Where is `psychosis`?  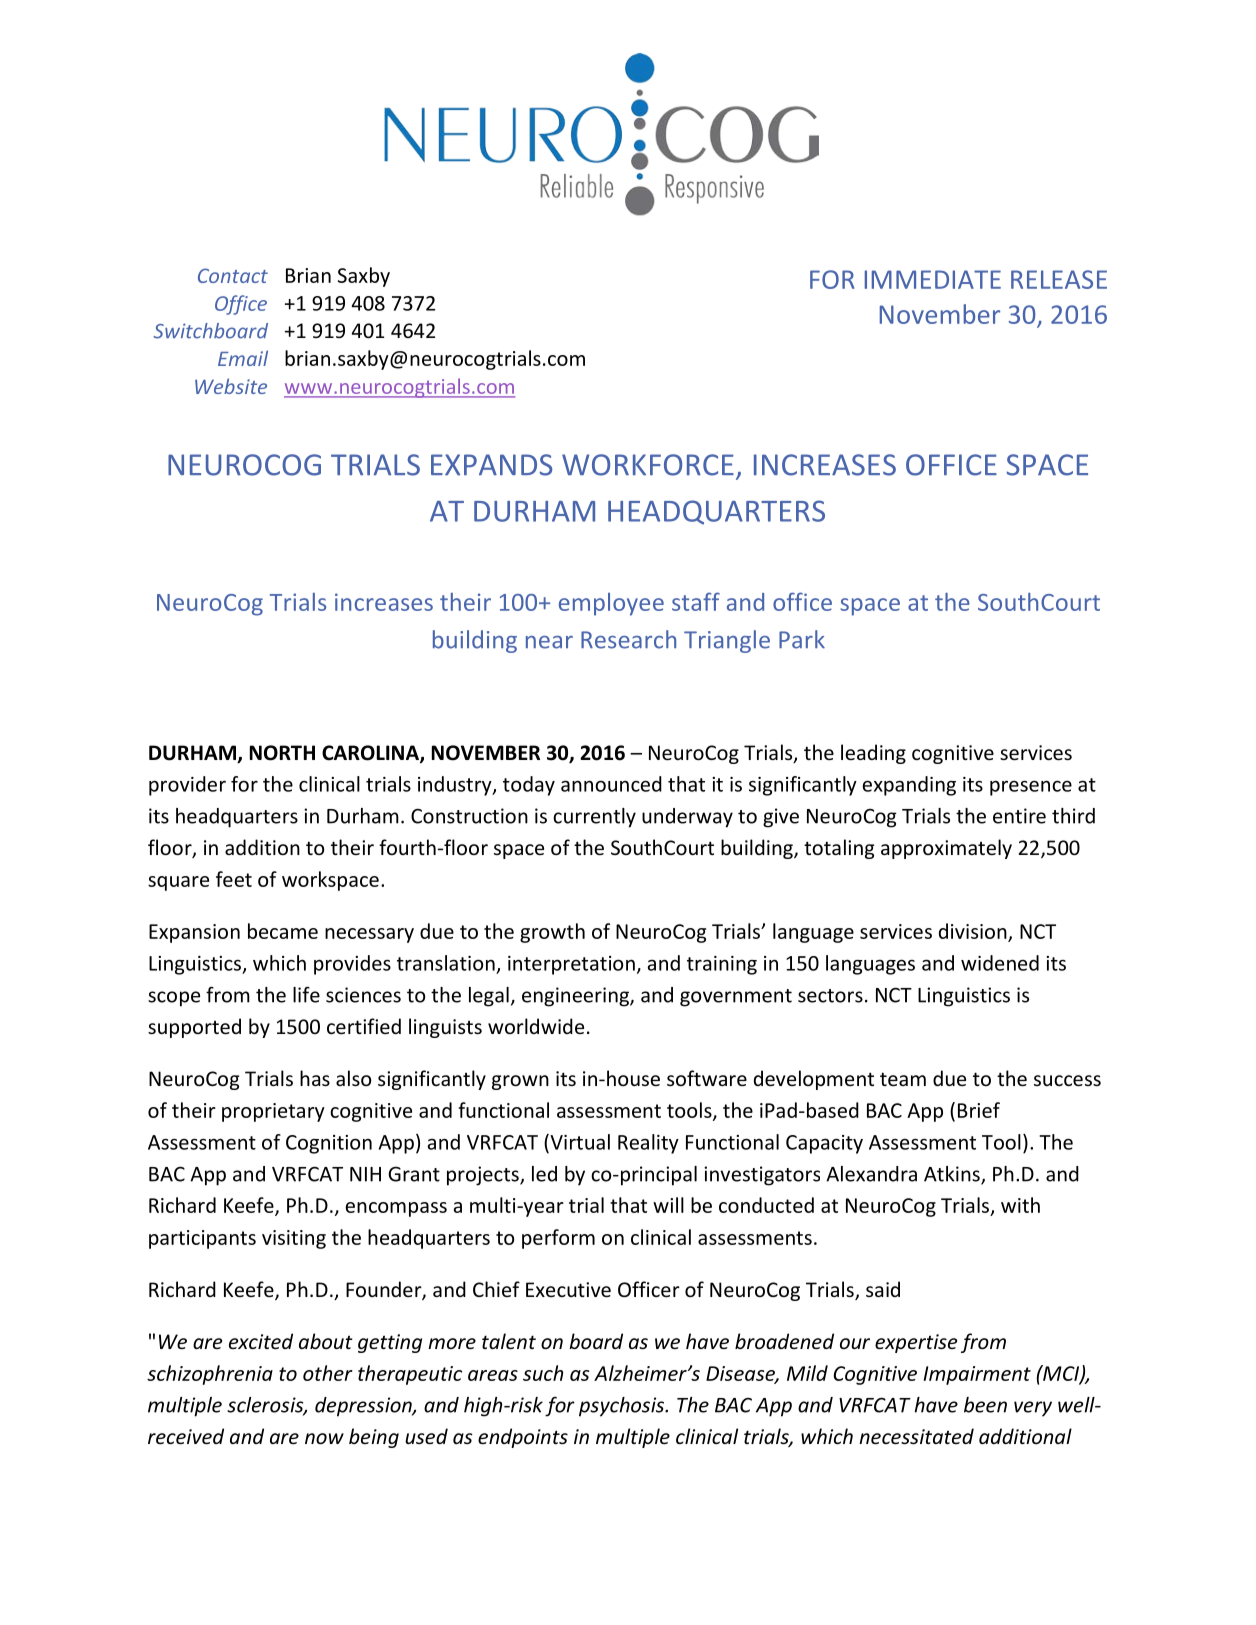
psychosis is located at coordinates (623, 1407).
